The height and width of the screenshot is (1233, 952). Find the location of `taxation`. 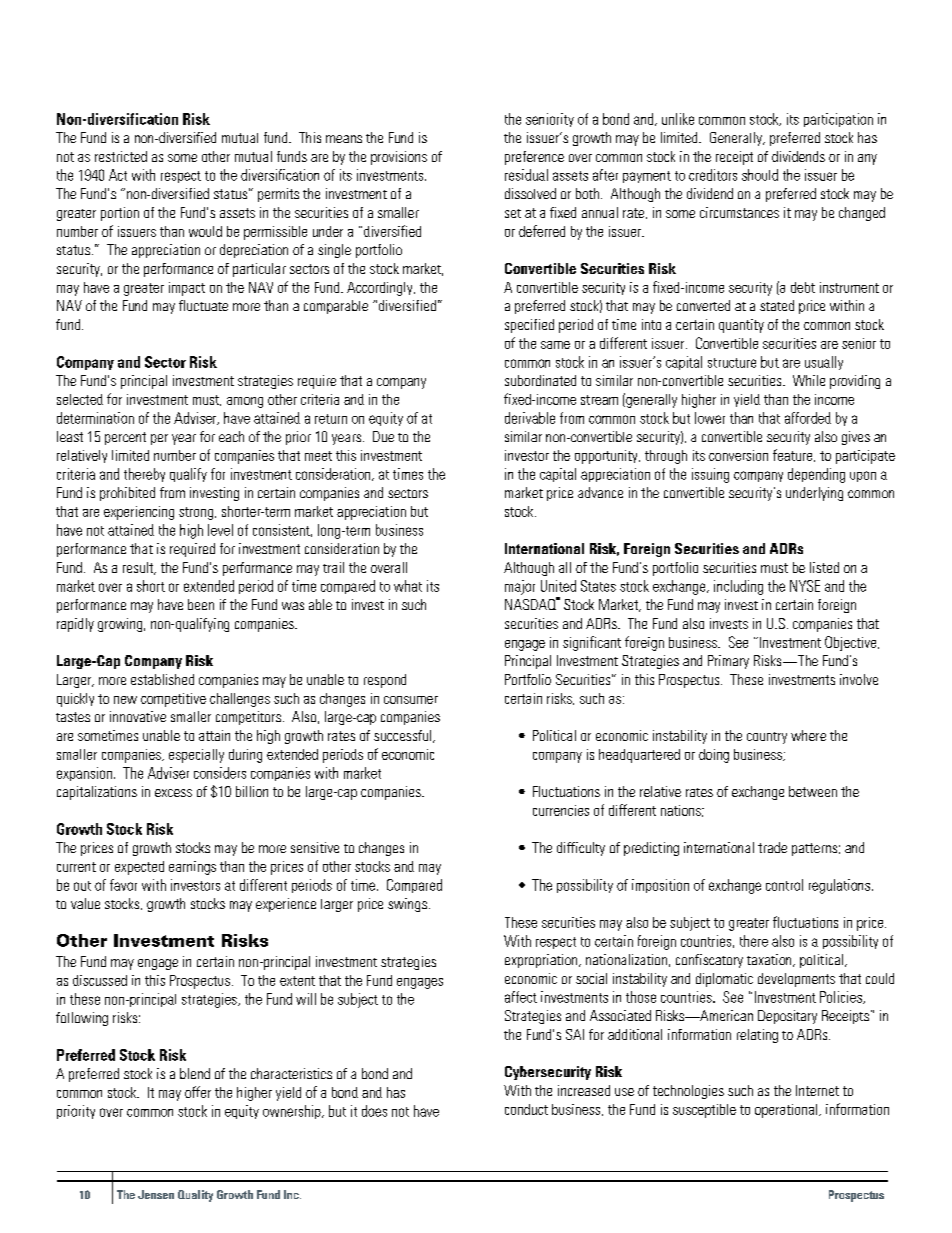

taxation is located at coordinates (770, 960).
